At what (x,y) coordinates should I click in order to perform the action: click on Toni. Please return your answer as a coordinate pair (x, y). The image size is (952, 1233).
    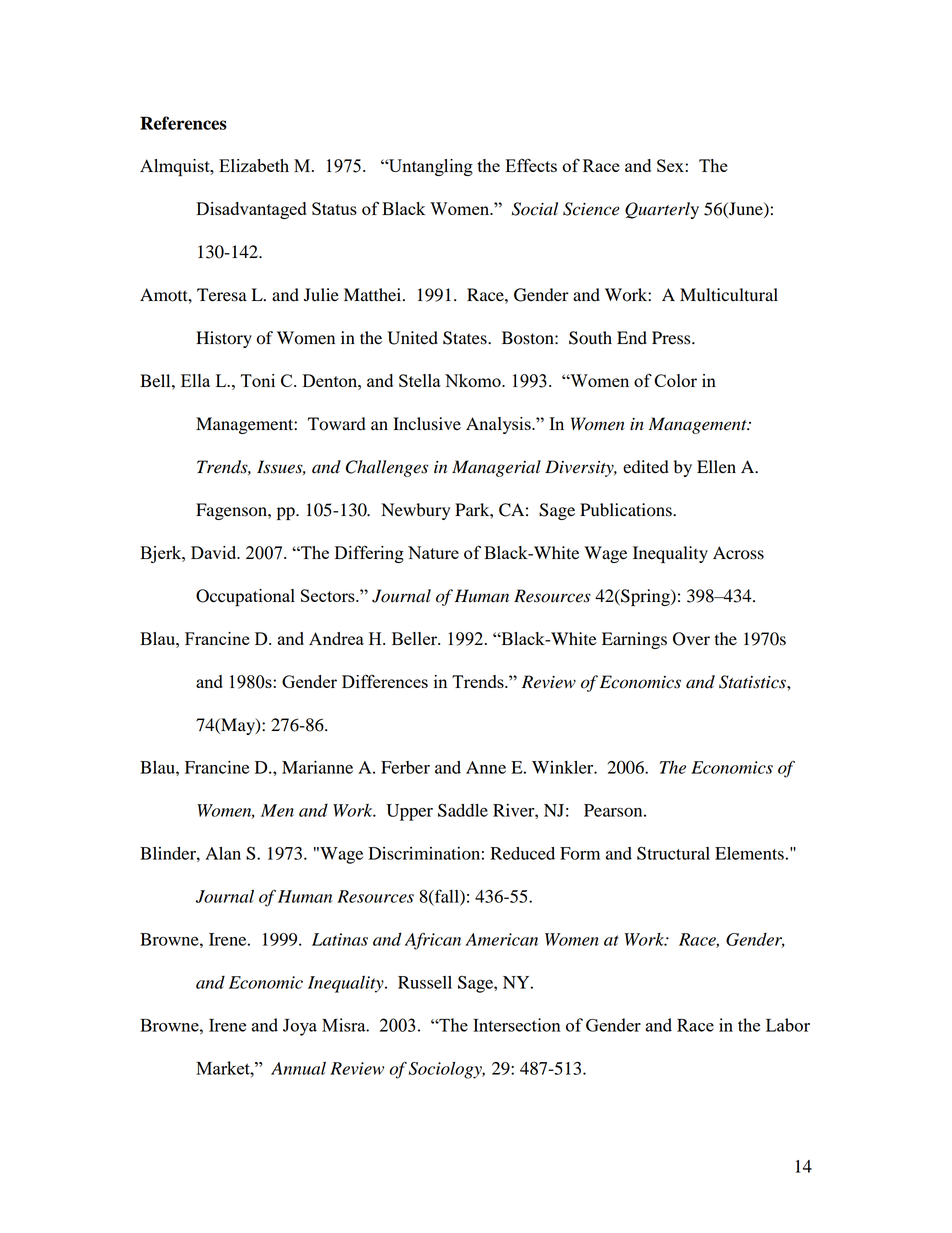
    Looking at the image, I should click on (257, 380).
